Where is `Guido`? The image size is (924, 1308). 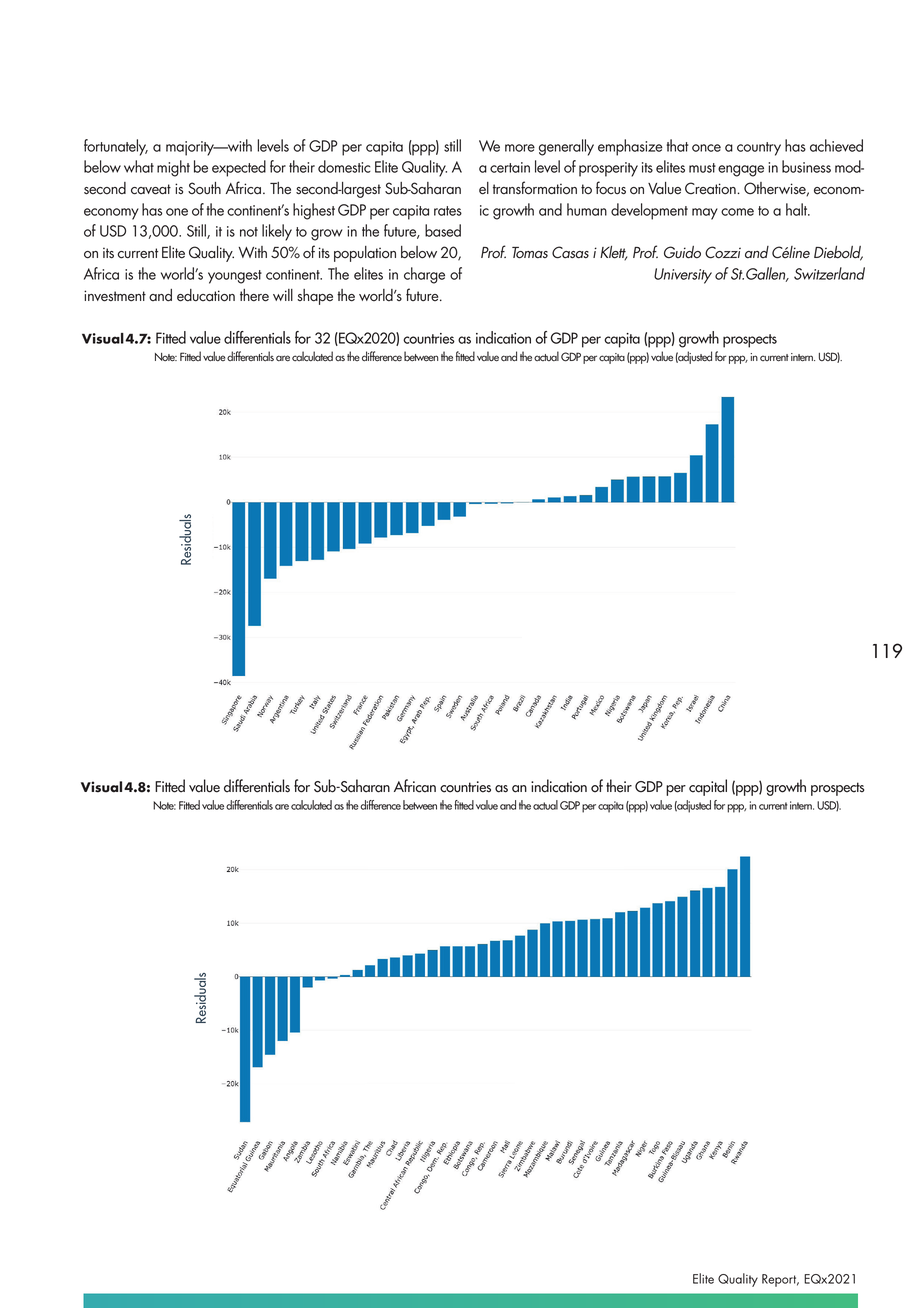
Guido is located at coordinates (682, 252).
